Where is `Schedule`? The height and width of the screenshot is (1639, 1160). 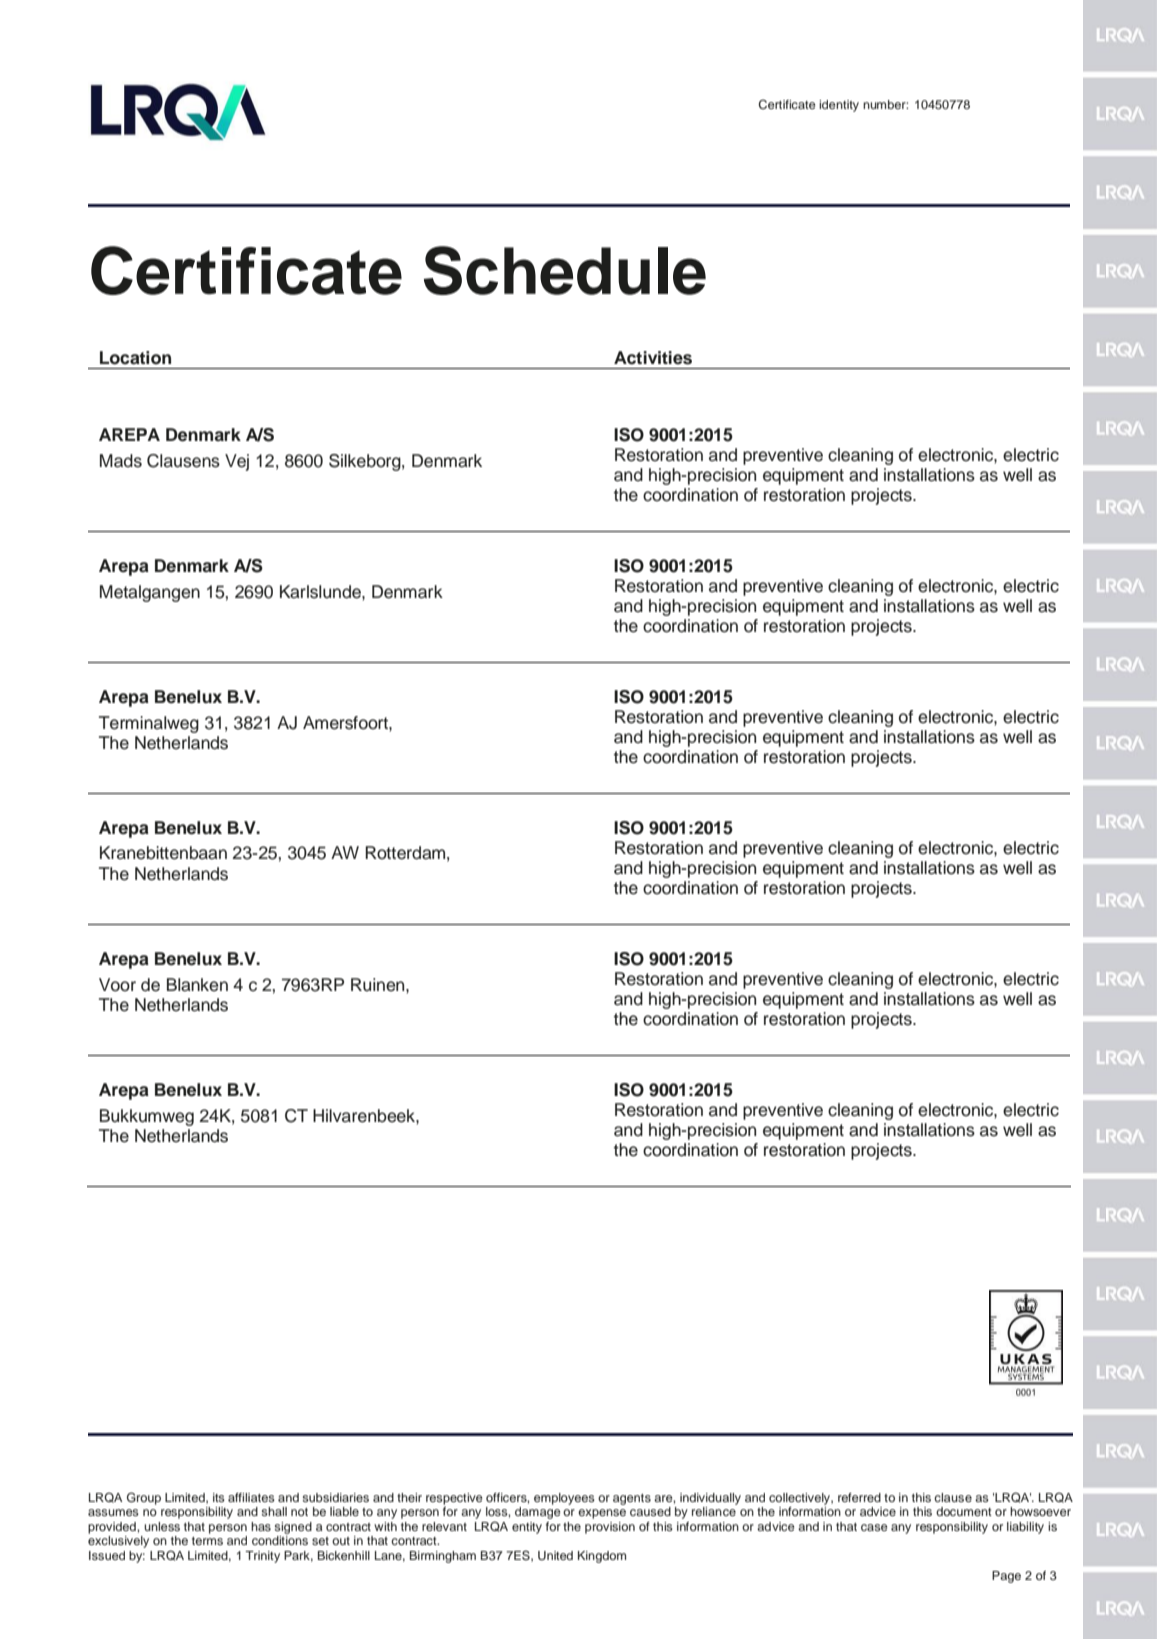 Schedule is located at coordinates (565, 270).
